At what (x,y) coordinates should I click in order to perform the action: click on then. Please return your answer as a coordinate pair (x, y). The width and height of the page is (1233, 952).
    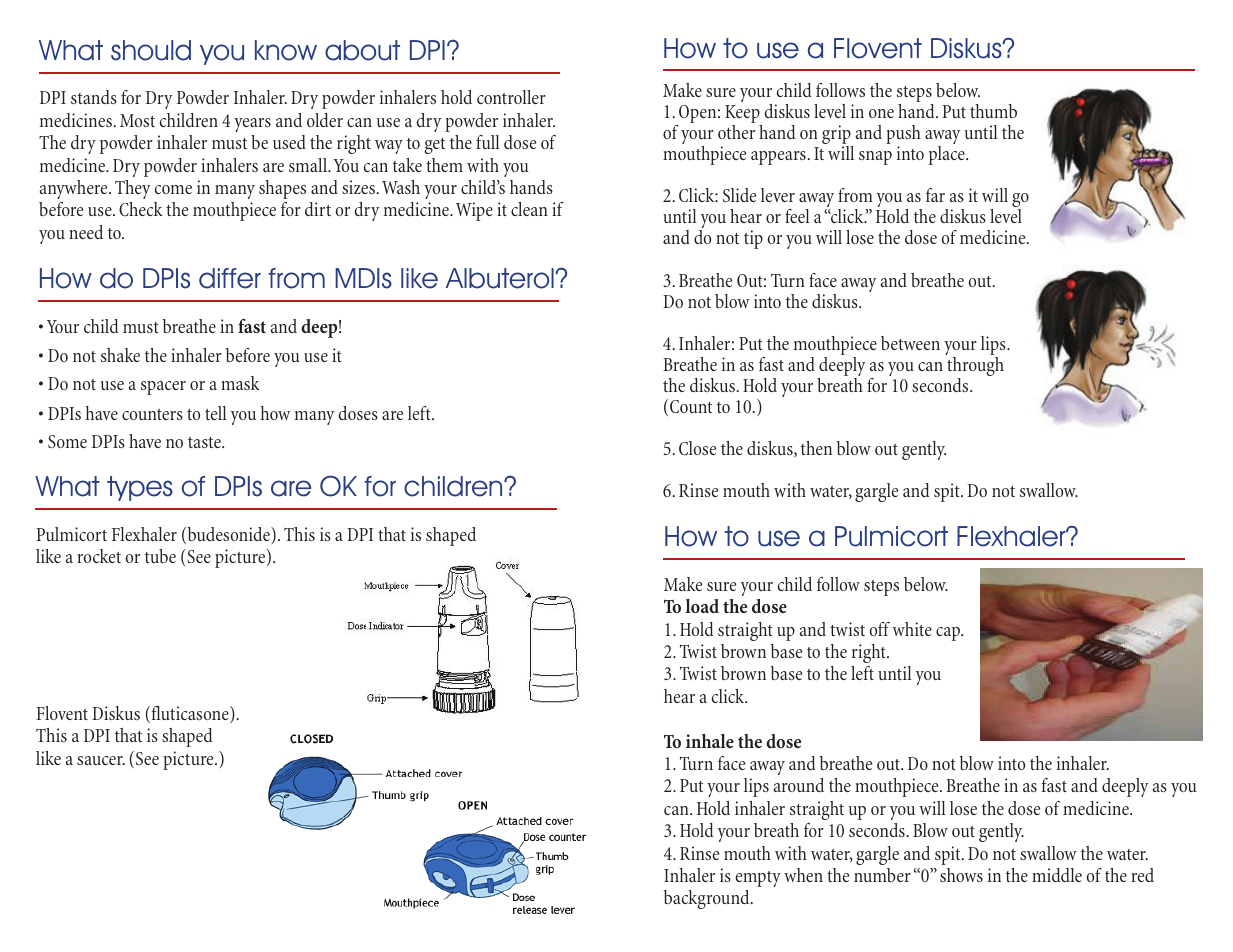
    Looking at the image, I should click on (816, 448).
